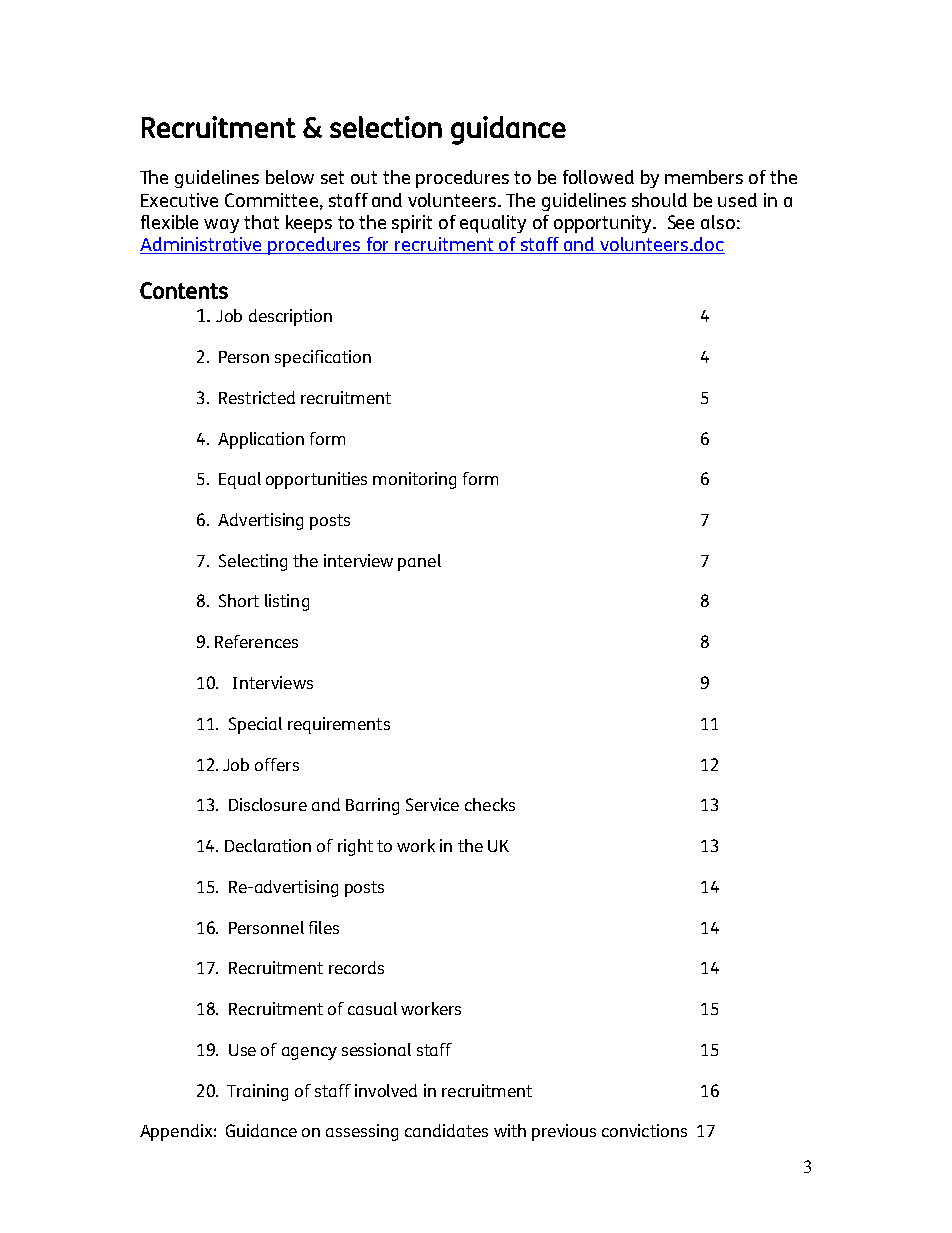 The width and height of the document is (952, 1233). What do you see at coordinates (257, 1092) in the document?
I see `Training` at bounding box center [257, 1092].
